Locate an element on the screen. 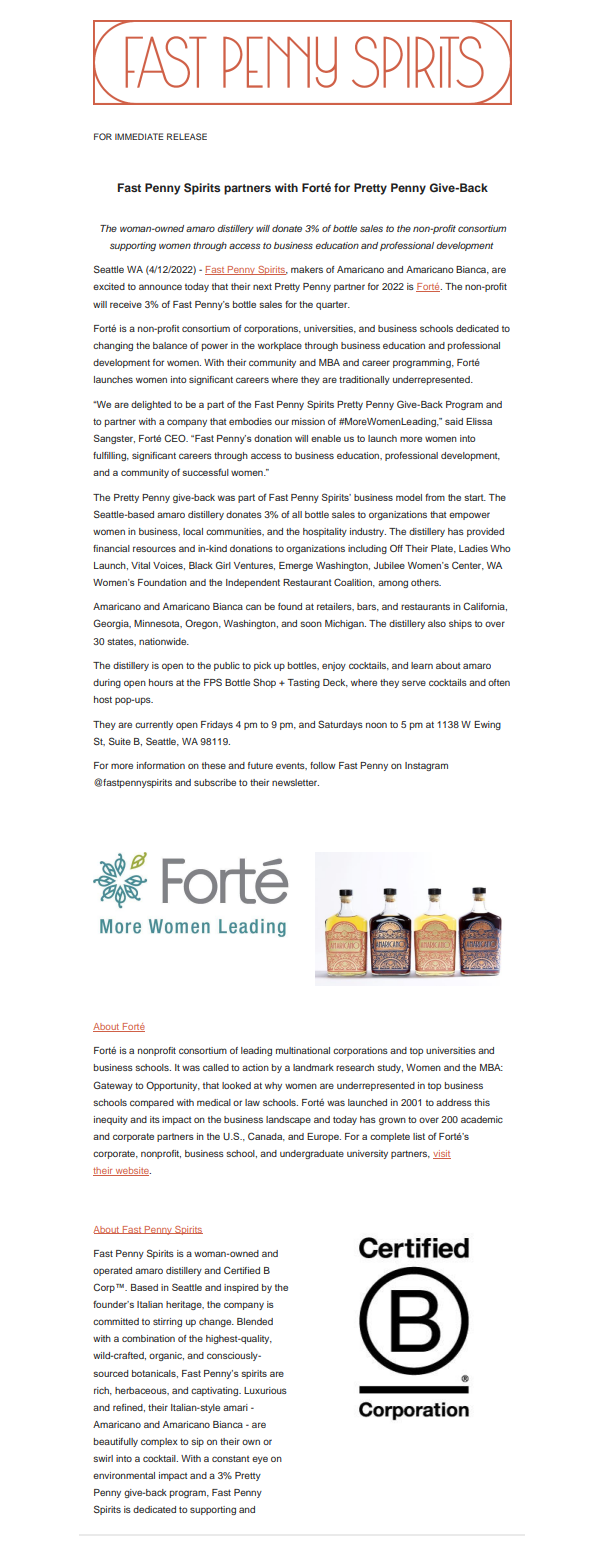 Image resolution: width=605 pixels, height=1568 pixels. Vital is located at coordinates (140, 565).
